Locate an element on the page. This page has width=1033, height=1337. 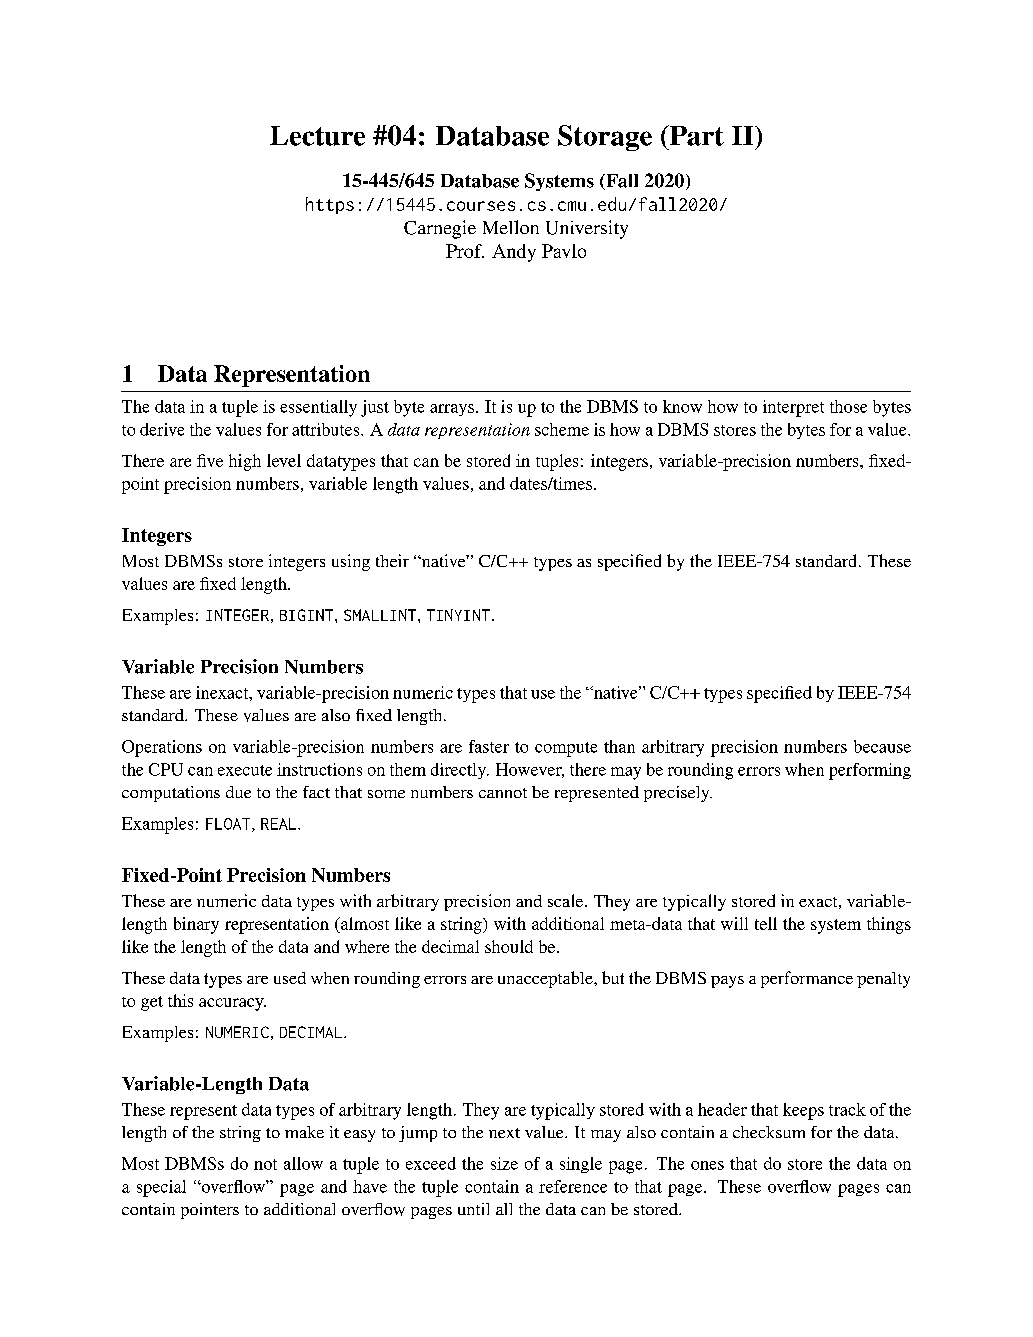
high is located at coordinates (245, 462).
